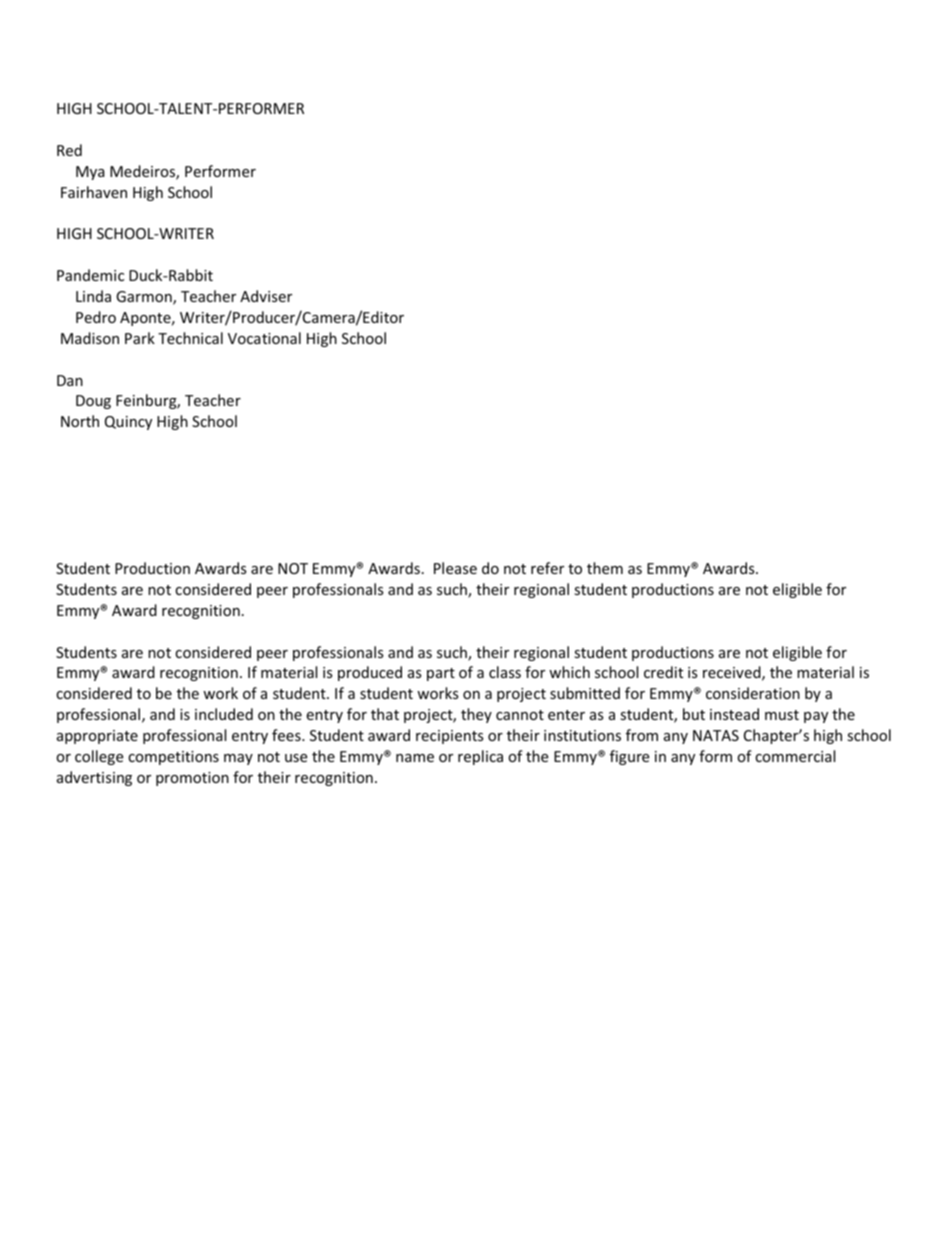 The width and height of the image is (952, 1233). What do you see at coordinates (455, 568) in the image?
I see `Please` at bounding box center [455, 568].
